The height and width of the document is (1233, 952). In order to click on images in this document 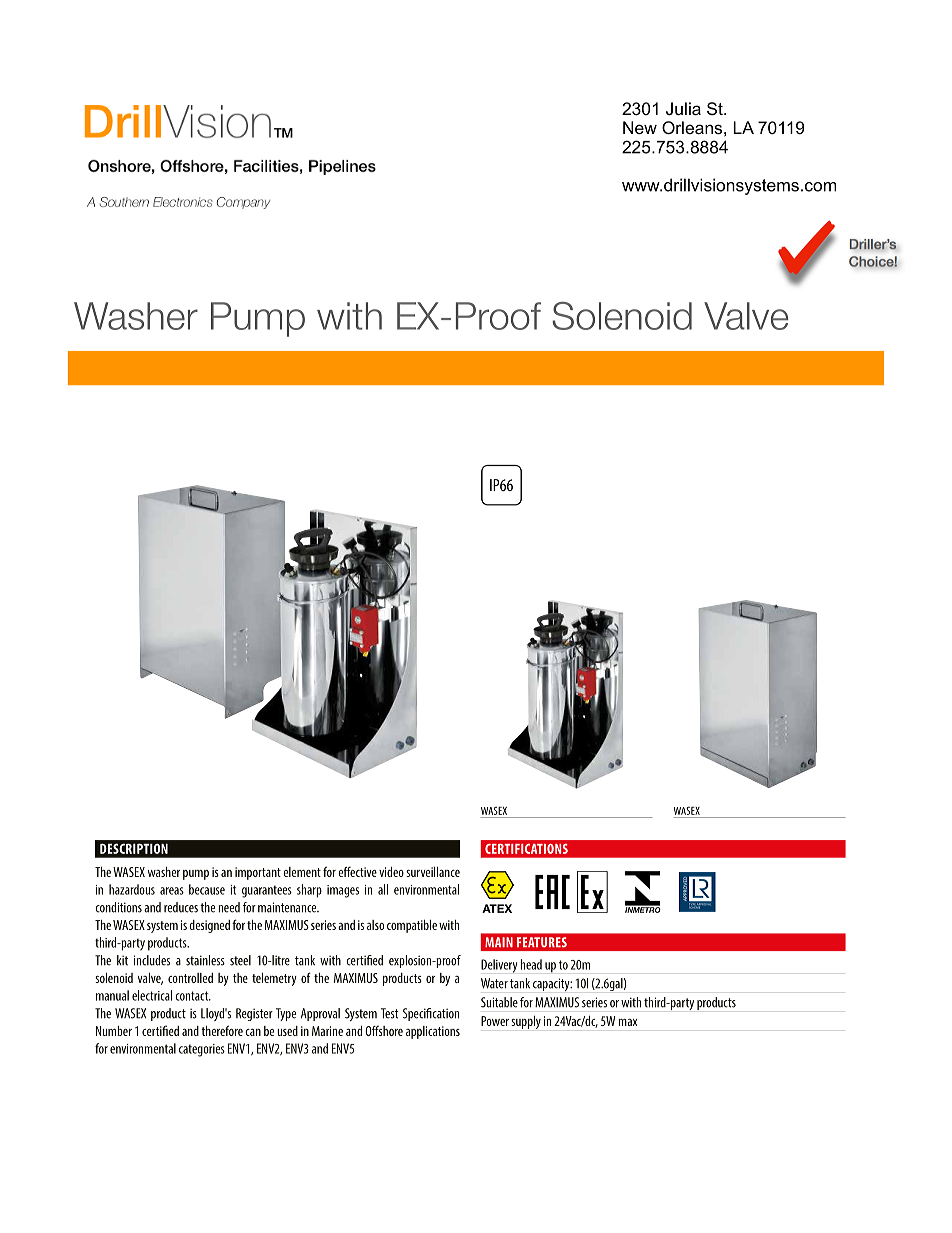, I will do `click(343, 891)`.
